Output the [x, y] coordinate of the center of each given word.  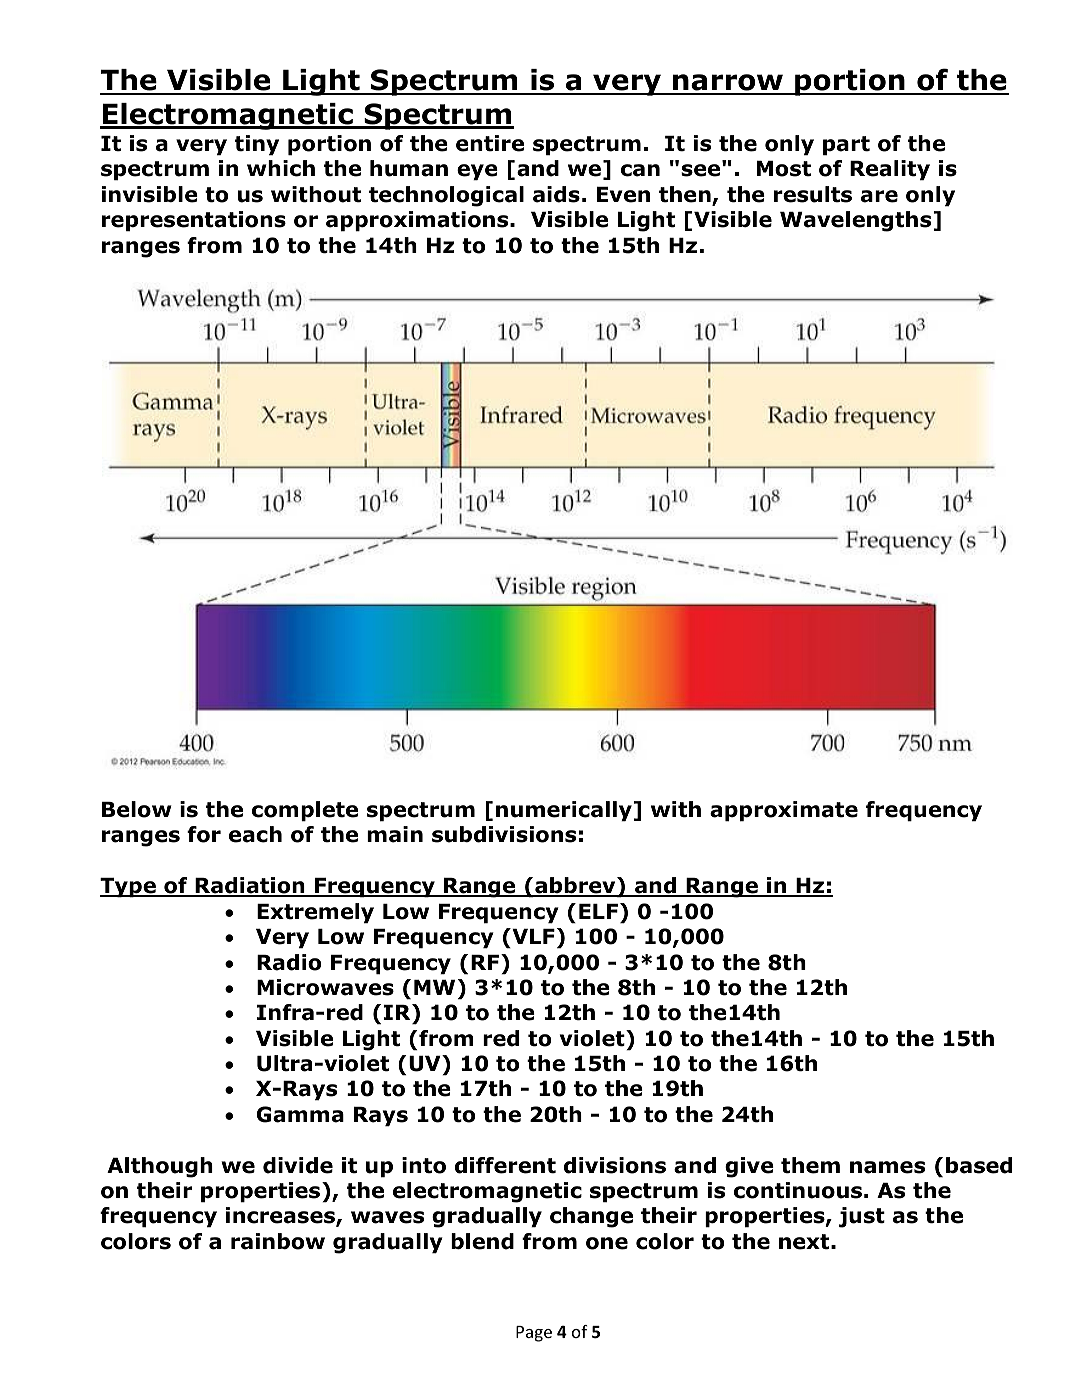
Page [534, 1334]
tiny [257, 145]
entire [490, 143]
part [846, 146]
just [862, 1217]
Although [160, 1167]
